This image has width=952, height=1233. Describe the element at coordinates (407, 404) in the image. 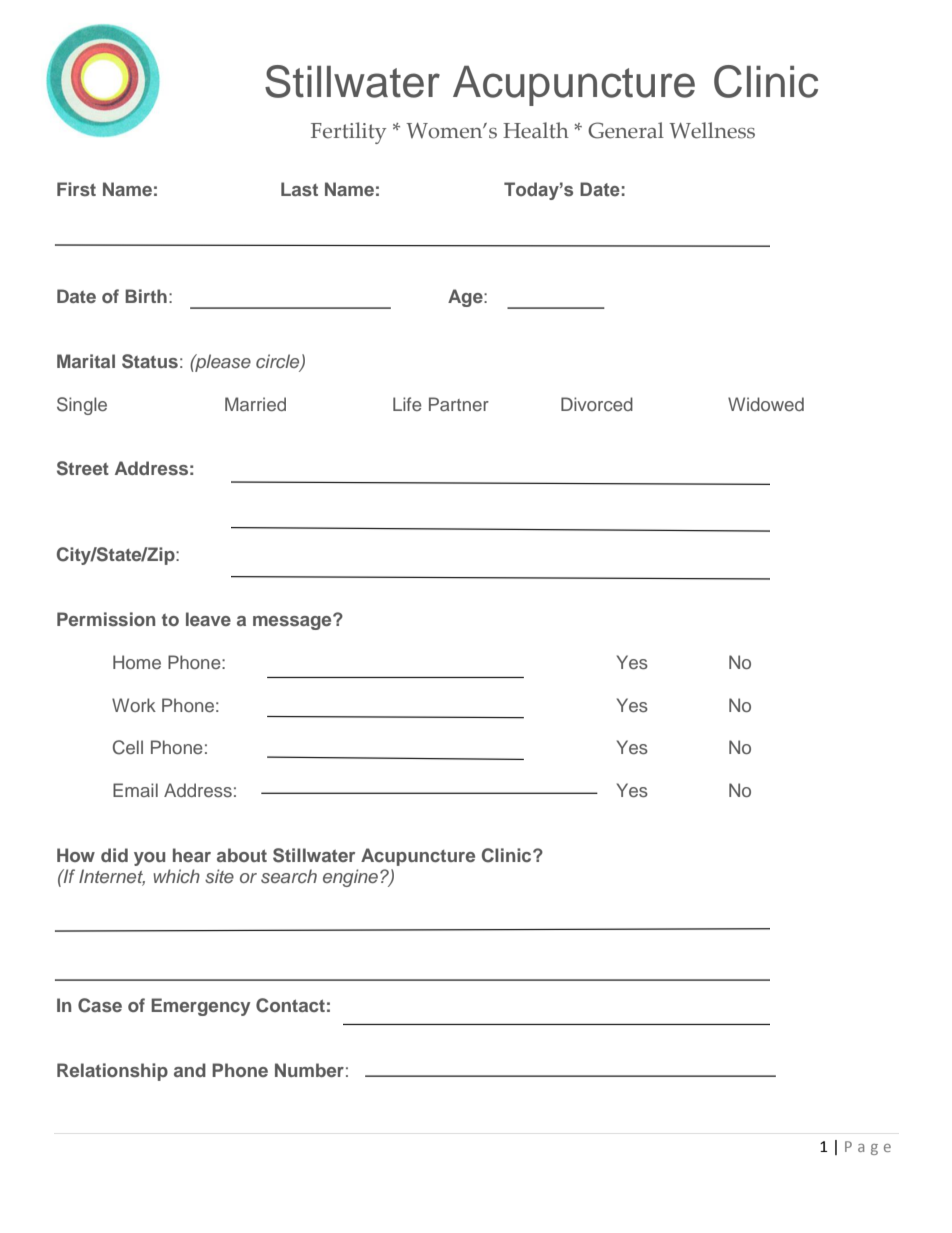

I see `Life` at that location.
